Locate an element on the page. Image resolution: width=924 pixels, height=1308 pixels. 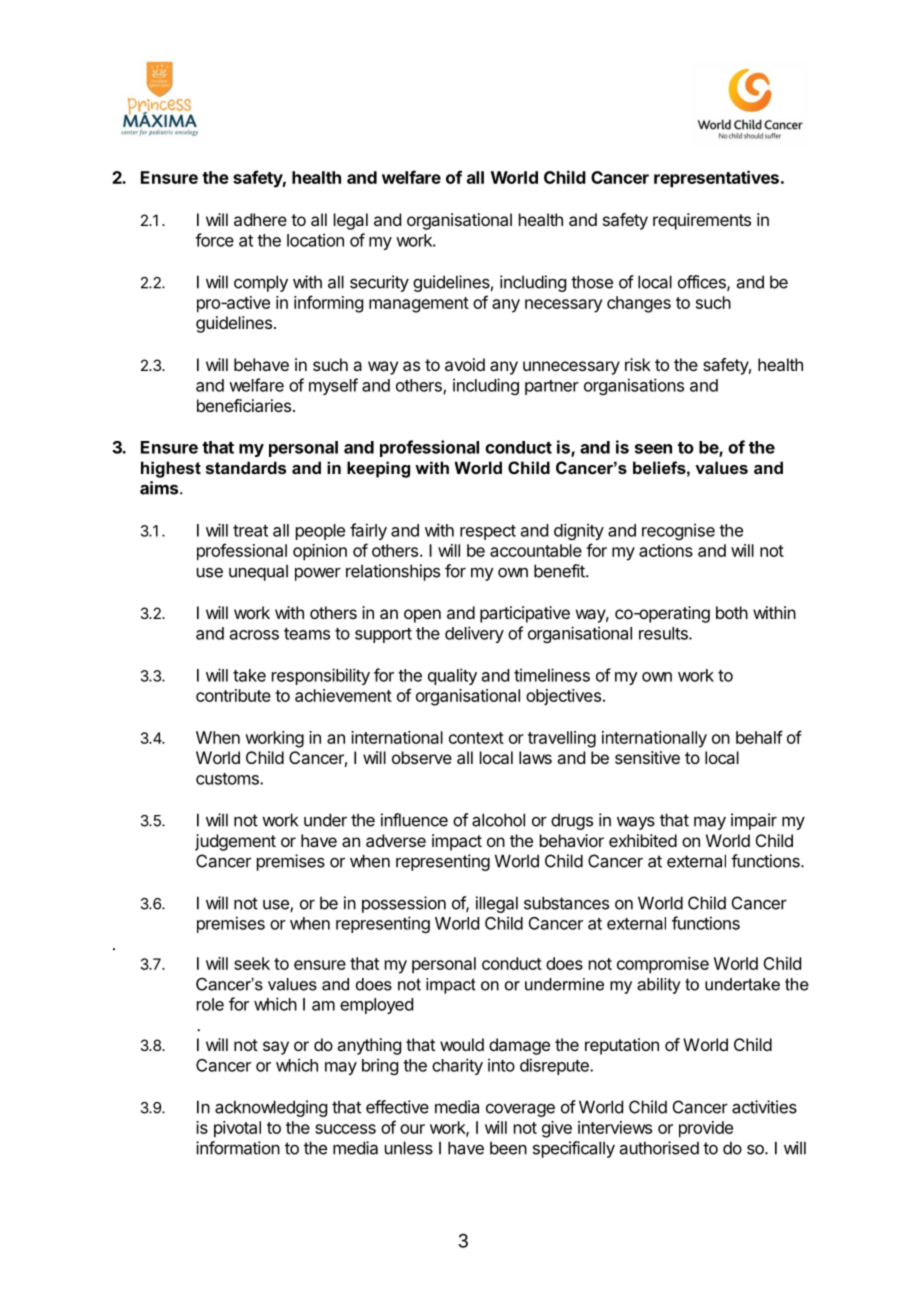
security is located at coordinates (379, 283).
